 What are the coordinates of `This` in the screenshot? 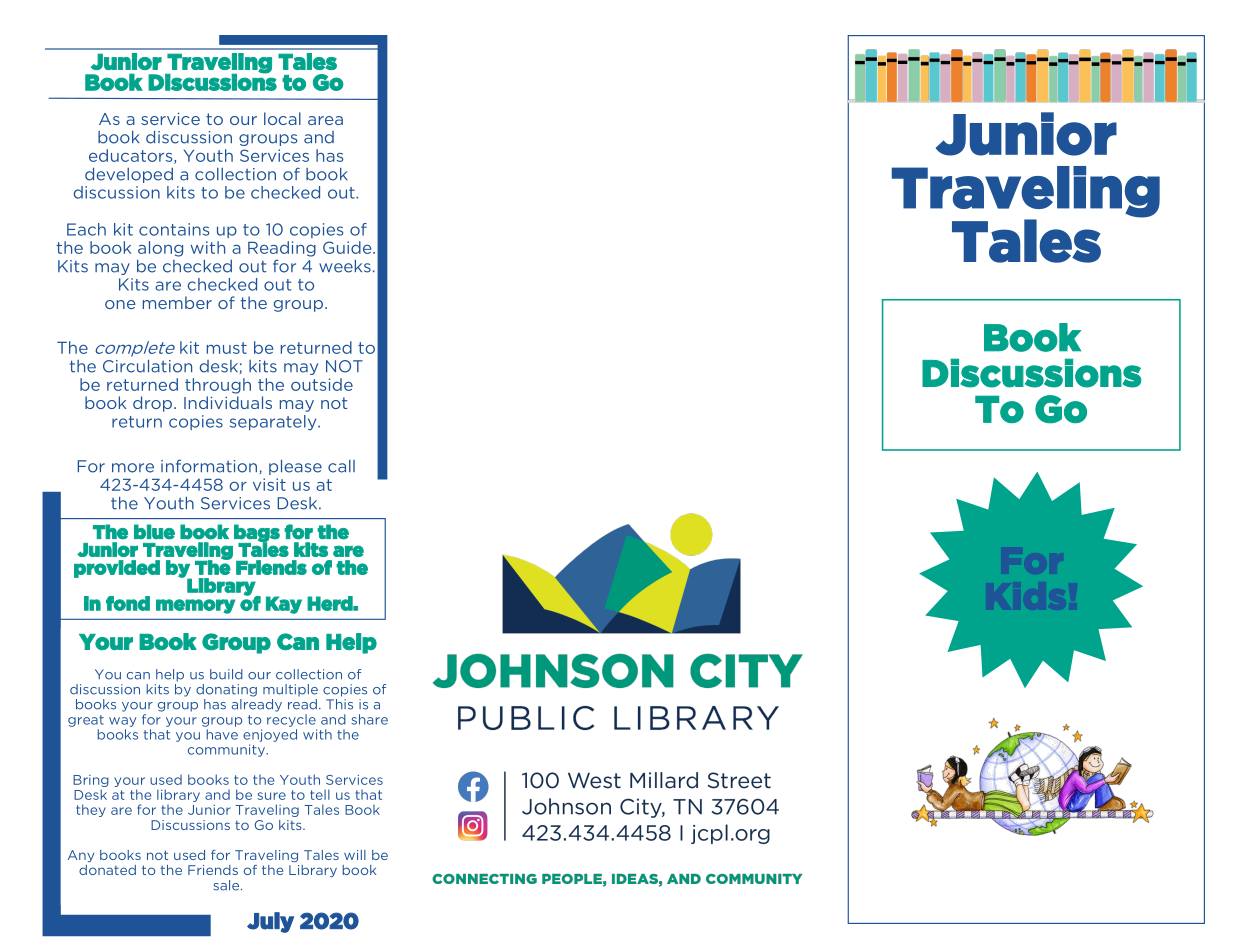 It's located at (339, 703).
